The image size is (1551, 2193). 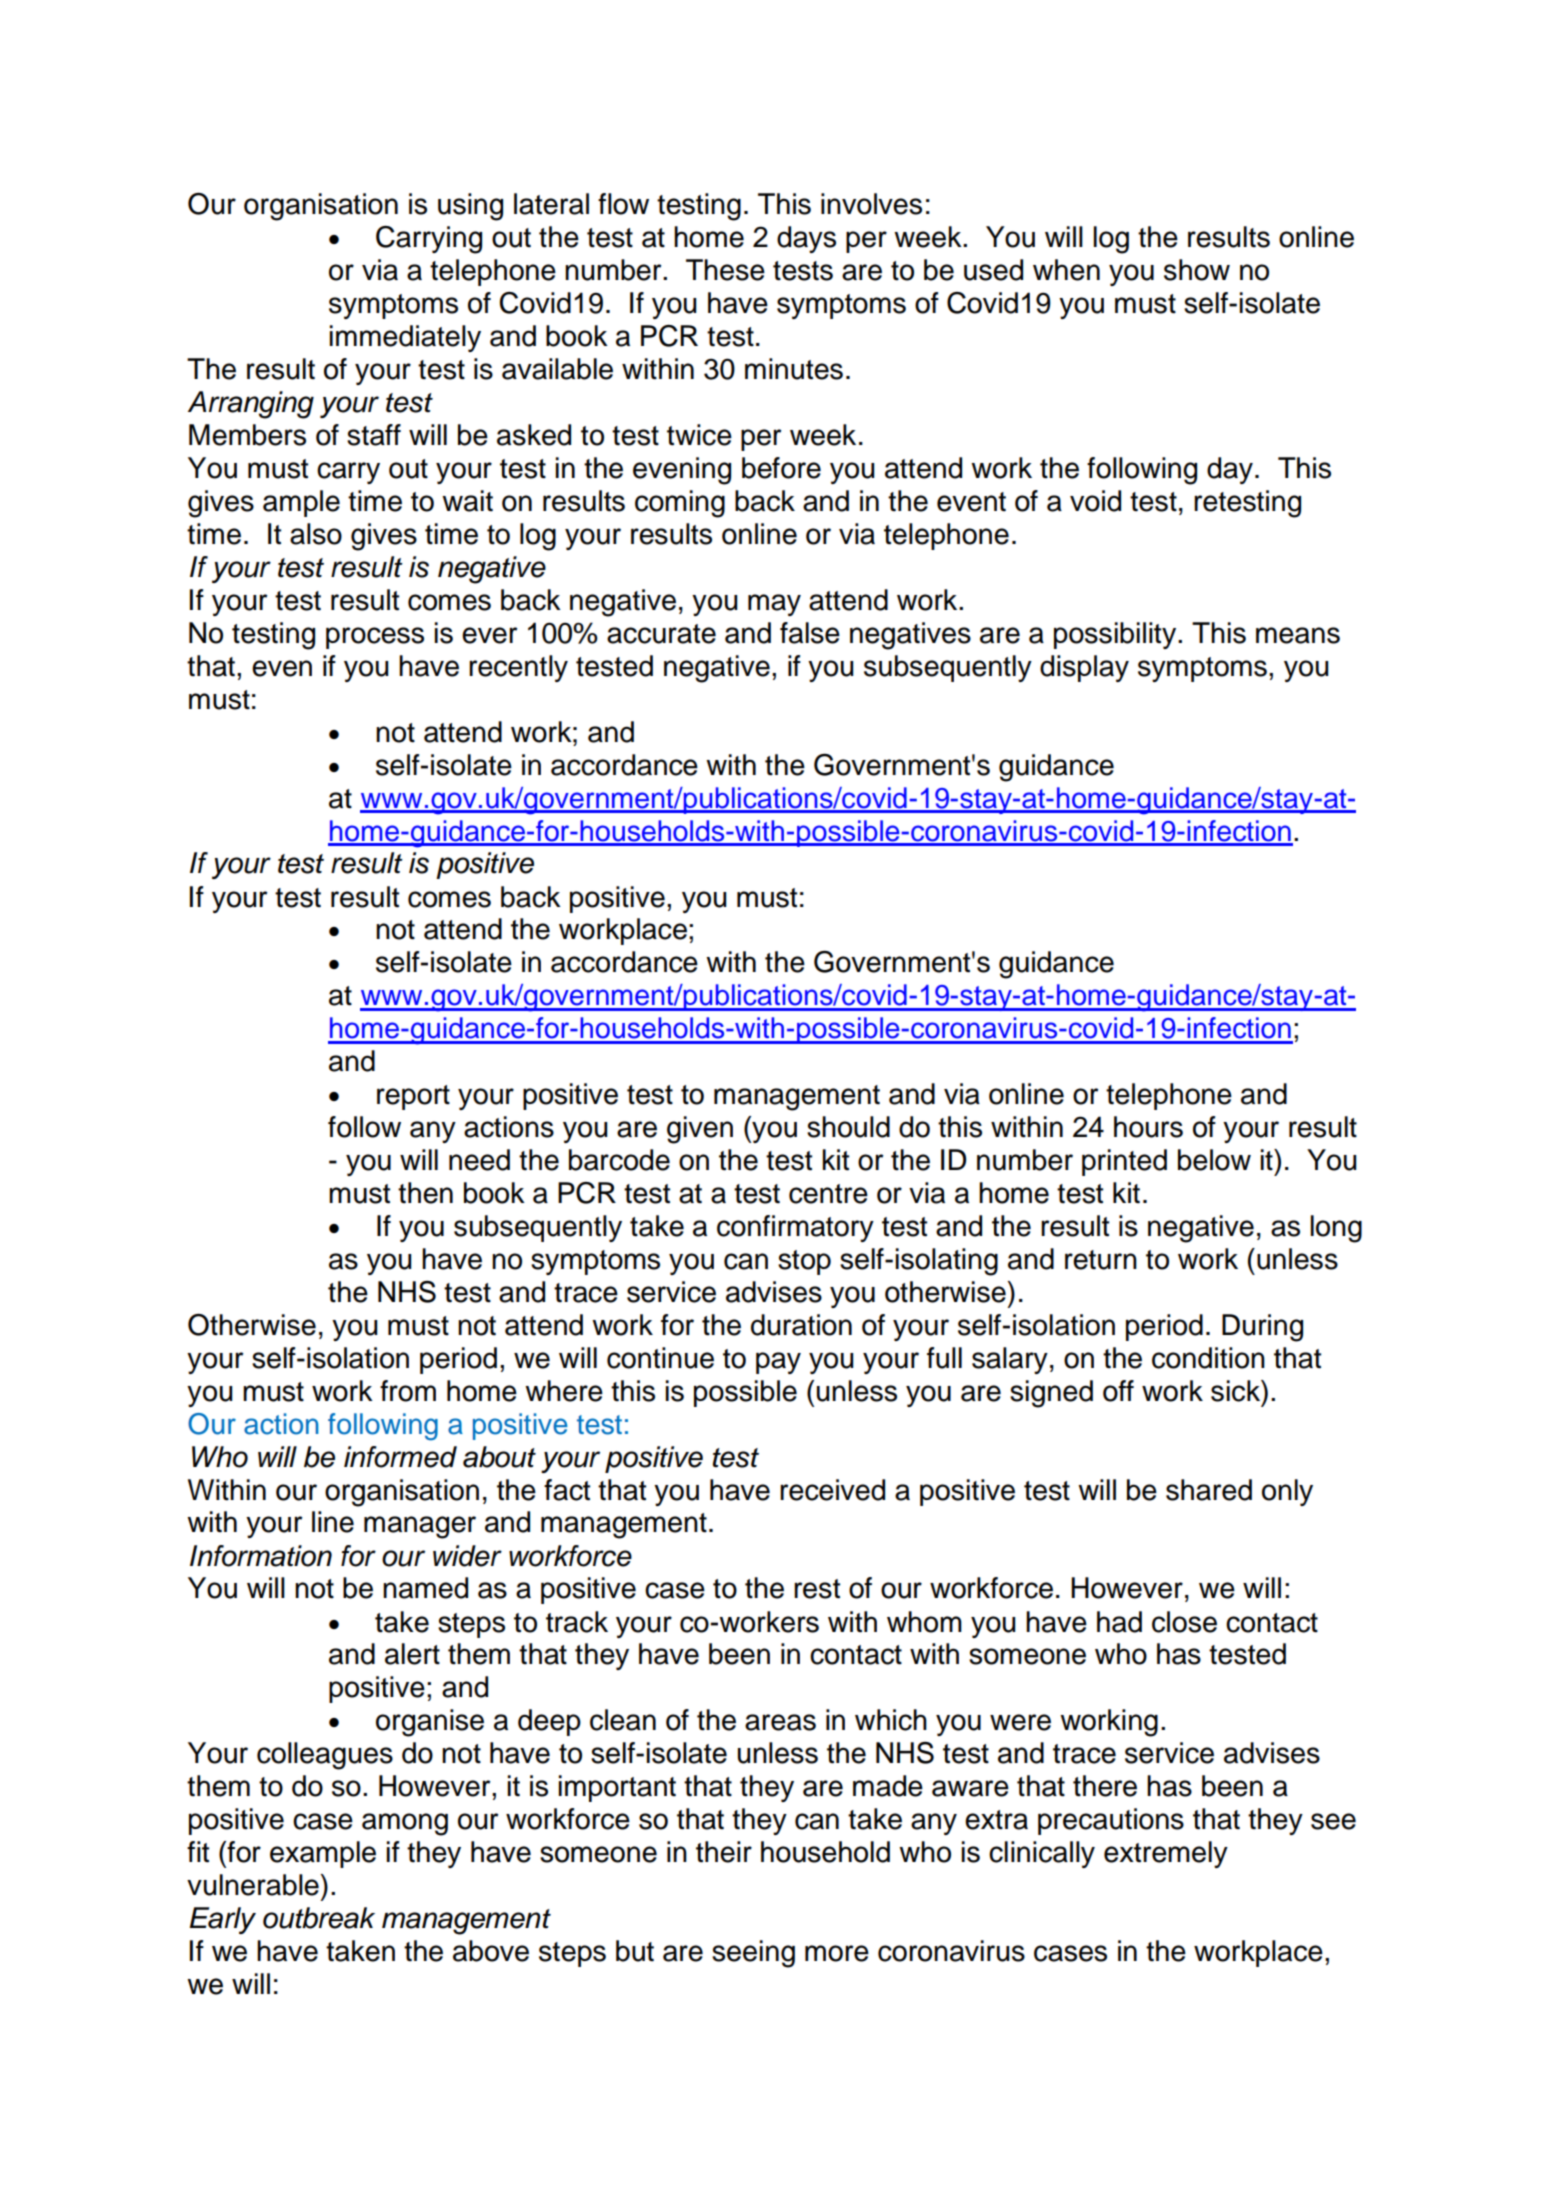 I want to click on immediately, so click(x=405, y=338).
